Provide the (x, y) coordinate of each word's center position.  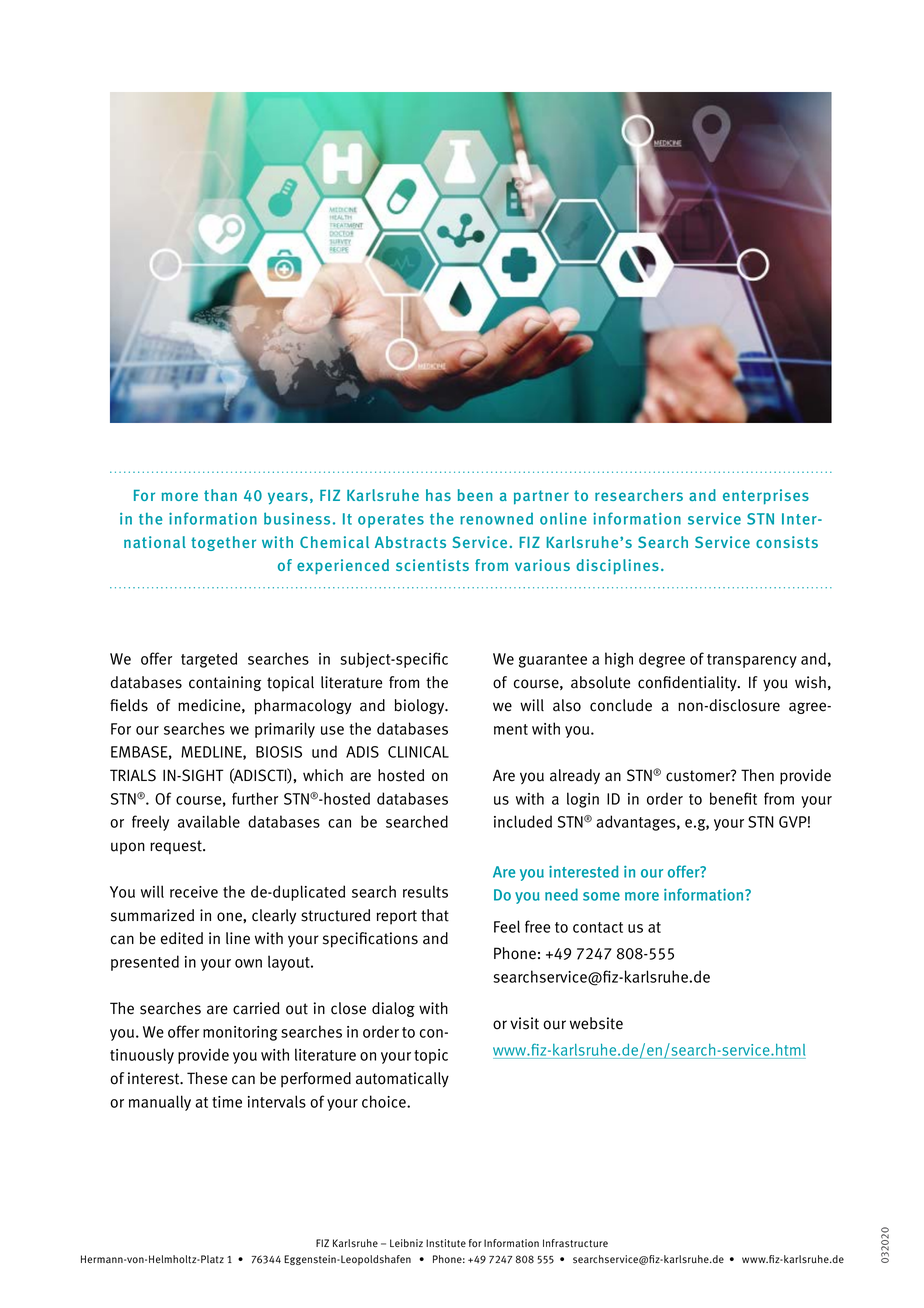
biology (420, 706)
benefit (733, 798)
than (220, 495)
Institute (446, 1243)
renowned (496, 518)
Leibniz (406, 1243)
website (596, 1023)
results (425, 891)
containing (225, 683)
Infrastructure (575, 1243)
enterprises (766, 497)
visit (524, 1023)
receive (194, 892)
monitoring (240, 1033)
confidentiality (688, 684)
